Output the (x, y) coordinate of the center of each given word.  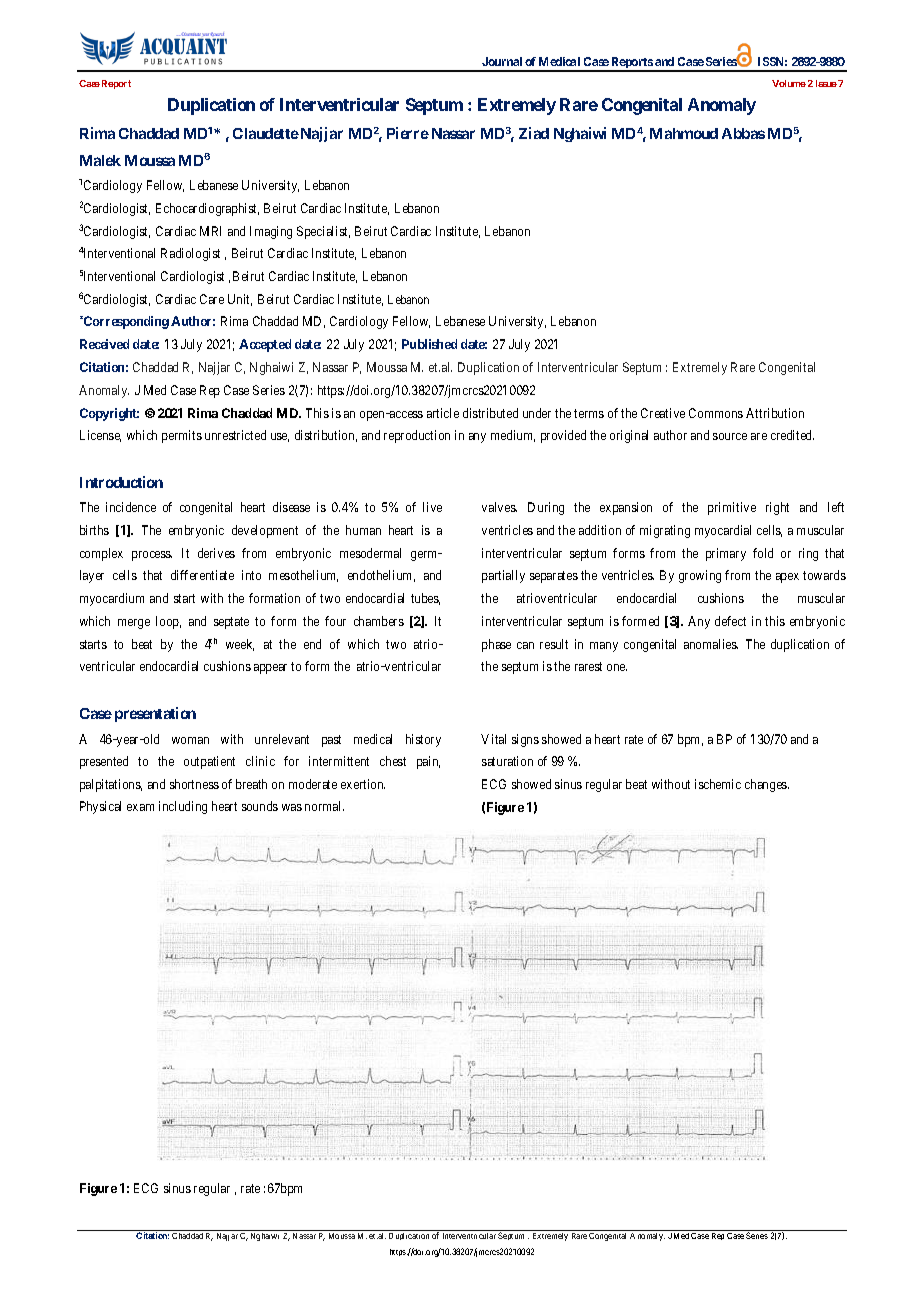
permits (182, 436)
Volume (789, 83)
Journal (502, 61)
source (730, 436)
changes (767, 785)
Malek (100, 160)
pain (428, 762)
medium (513, 436)
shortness (194, 784)
